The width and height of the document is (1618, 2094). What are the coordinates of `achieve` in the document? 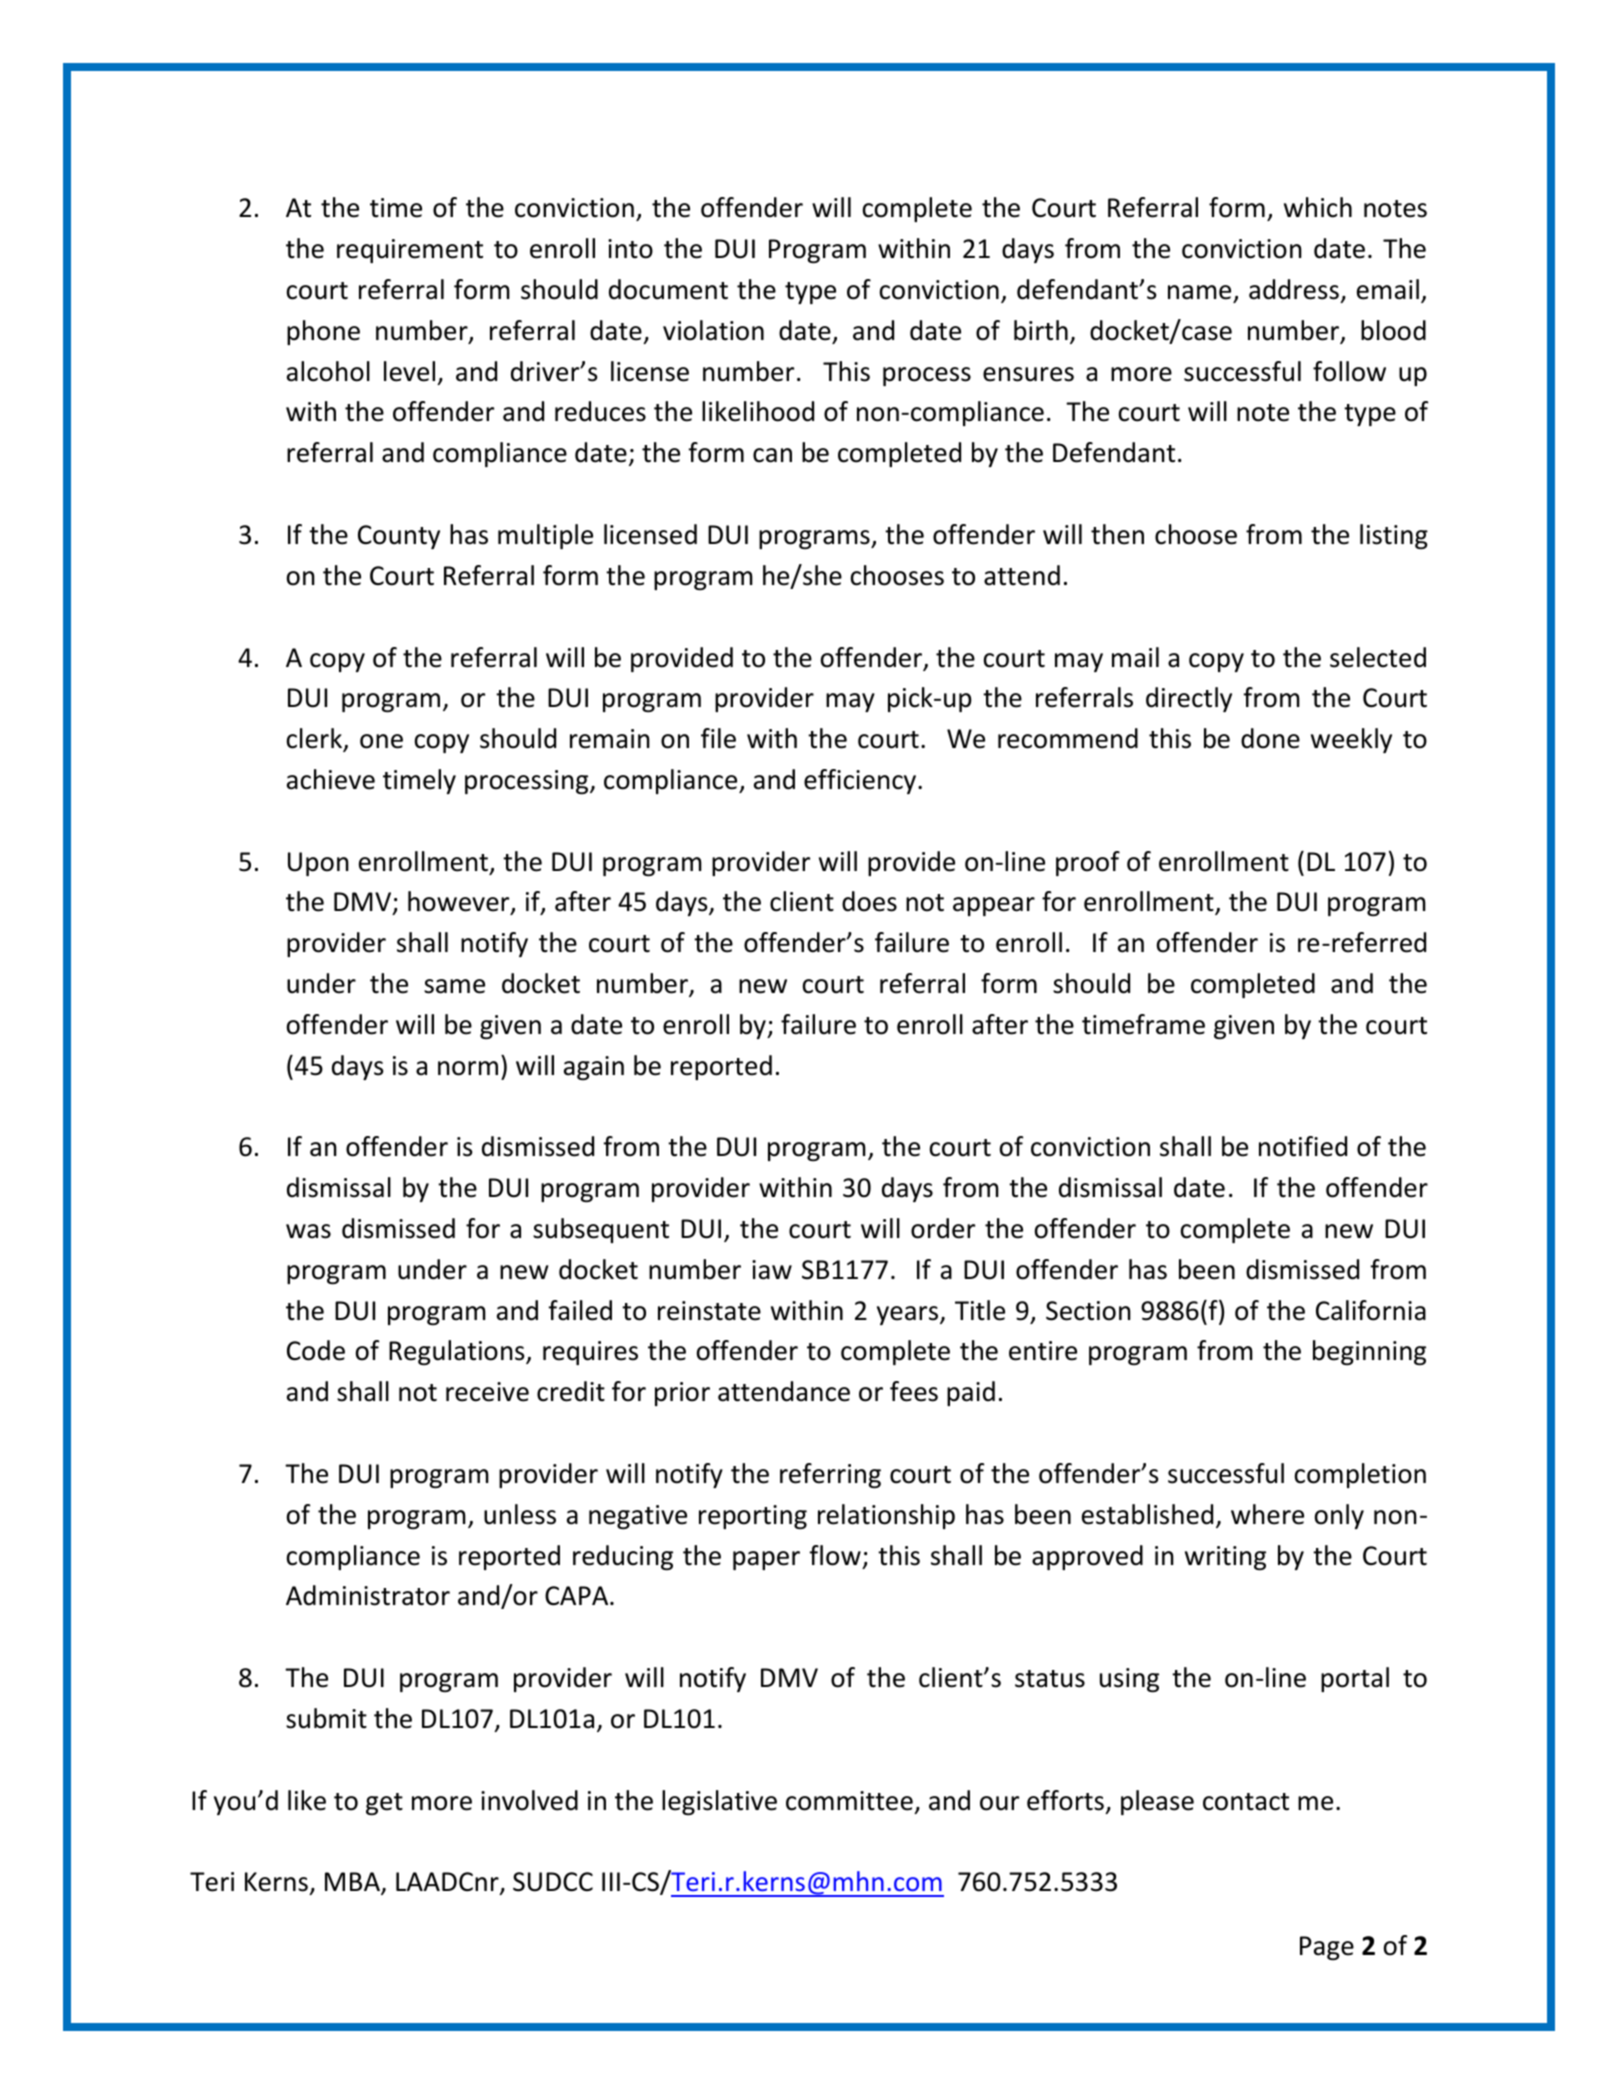 It's located at (331, 779).
